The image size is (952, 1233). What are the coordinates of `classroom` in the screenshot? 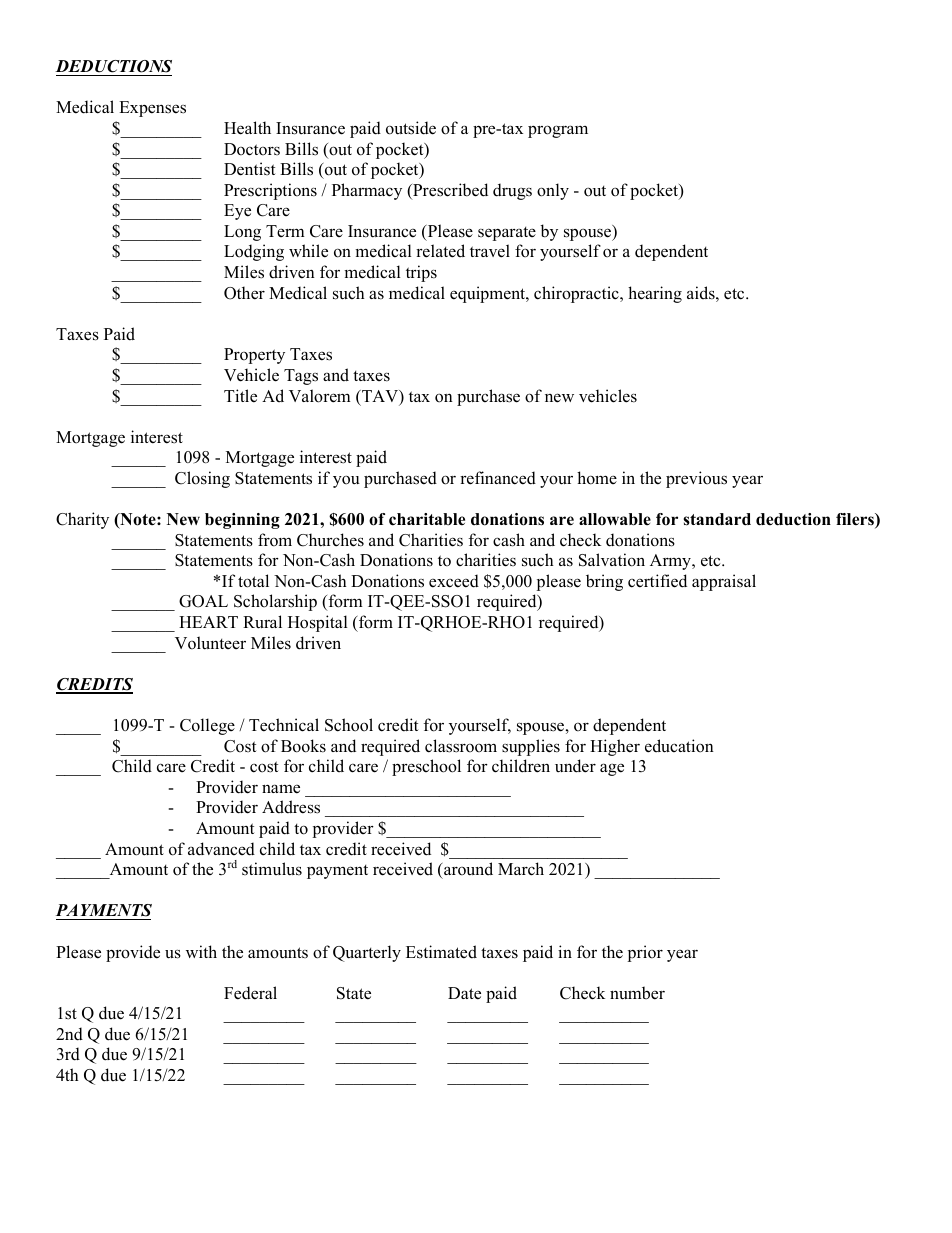 It's located at (461, 746).
